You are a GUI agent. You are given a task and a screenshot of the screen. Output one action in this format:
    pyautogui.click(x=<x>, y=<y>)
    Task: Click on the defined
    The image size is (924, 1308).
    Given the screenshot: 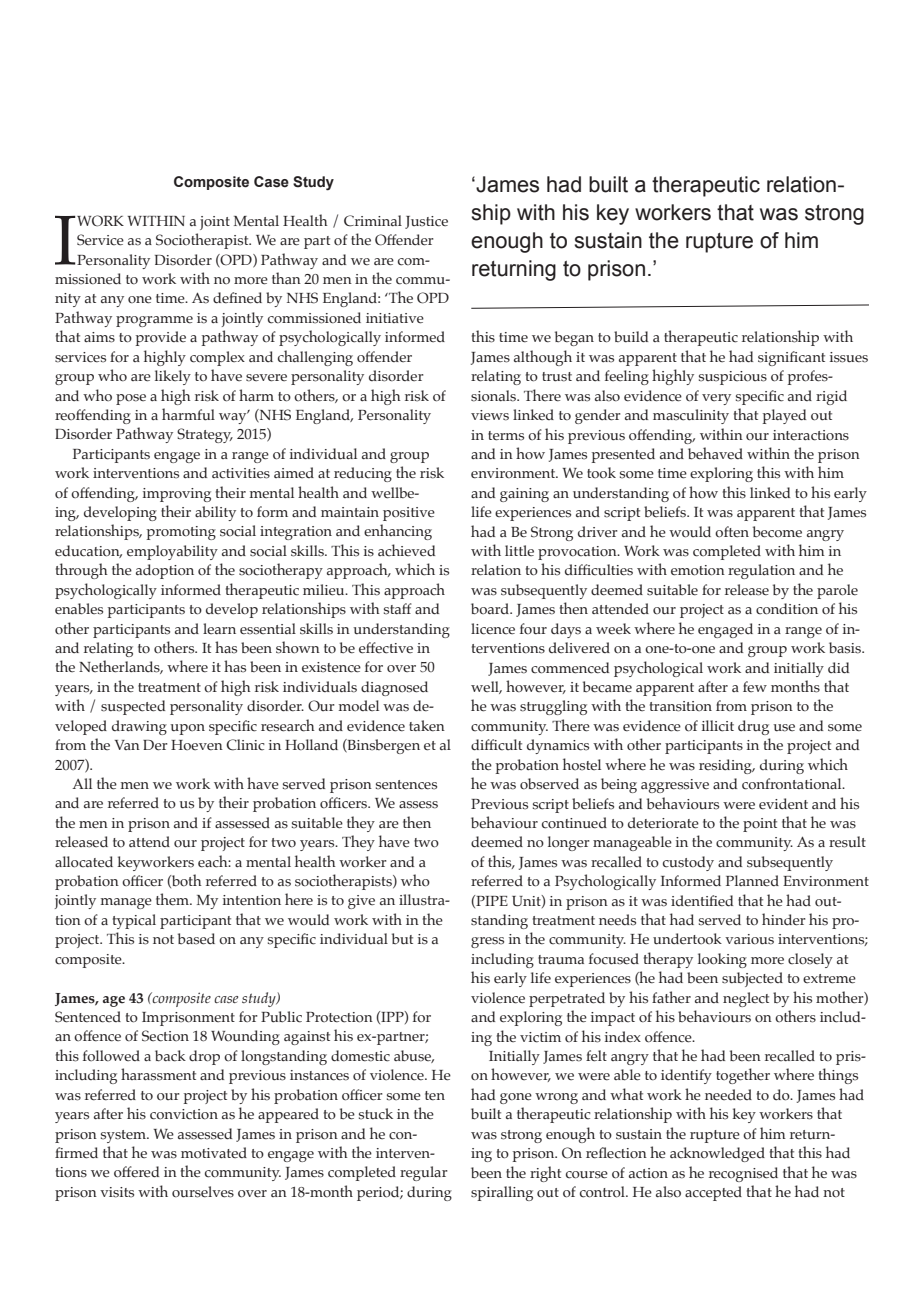 What is the action you would take?
    pyautogui.click(x=237, y=298)
